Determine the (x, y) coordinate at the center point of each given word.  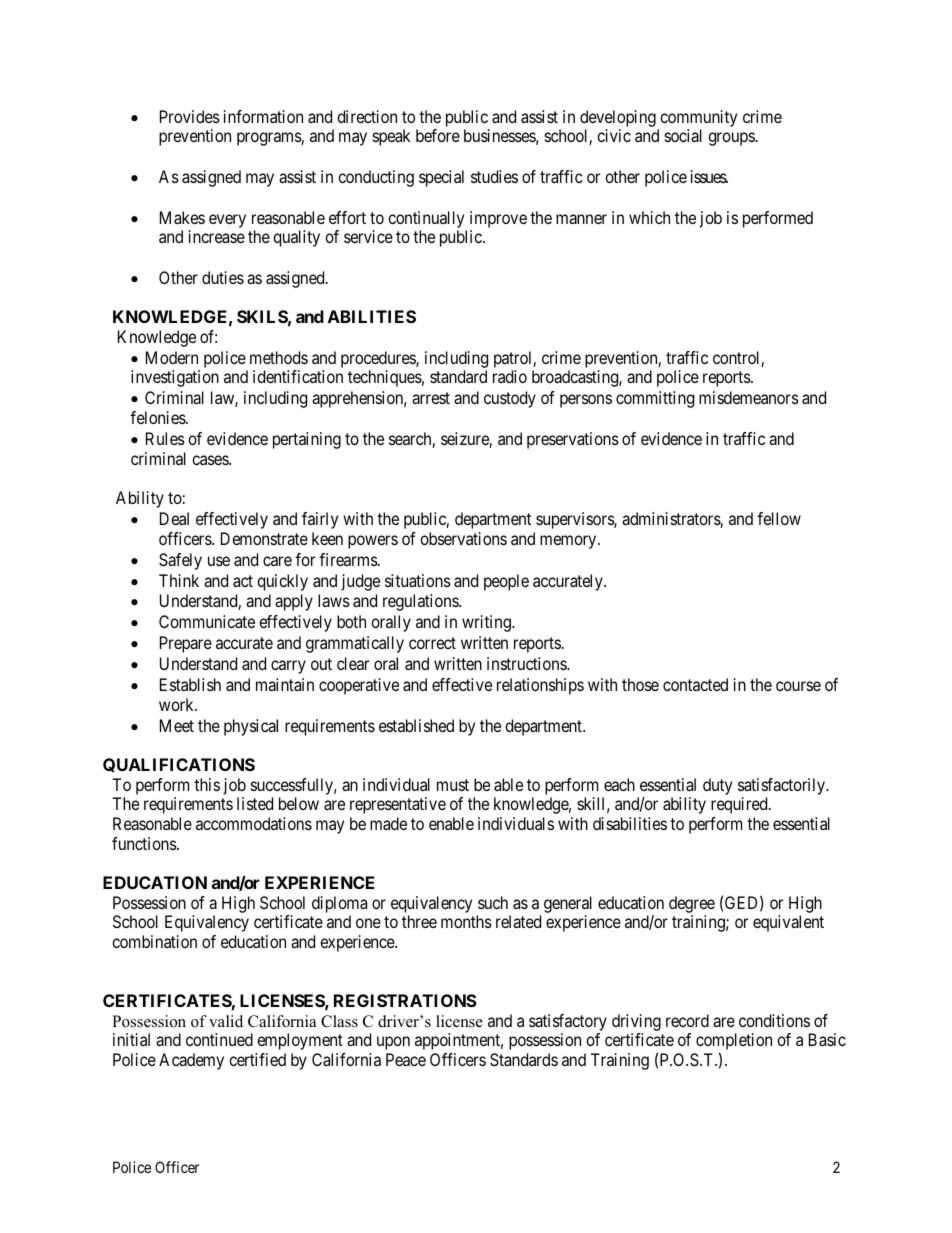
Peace (406, 1059)
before (438, 135)
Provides (190, 116)
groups (731, 139)
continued (219, 1039)
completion (734, 1043)
